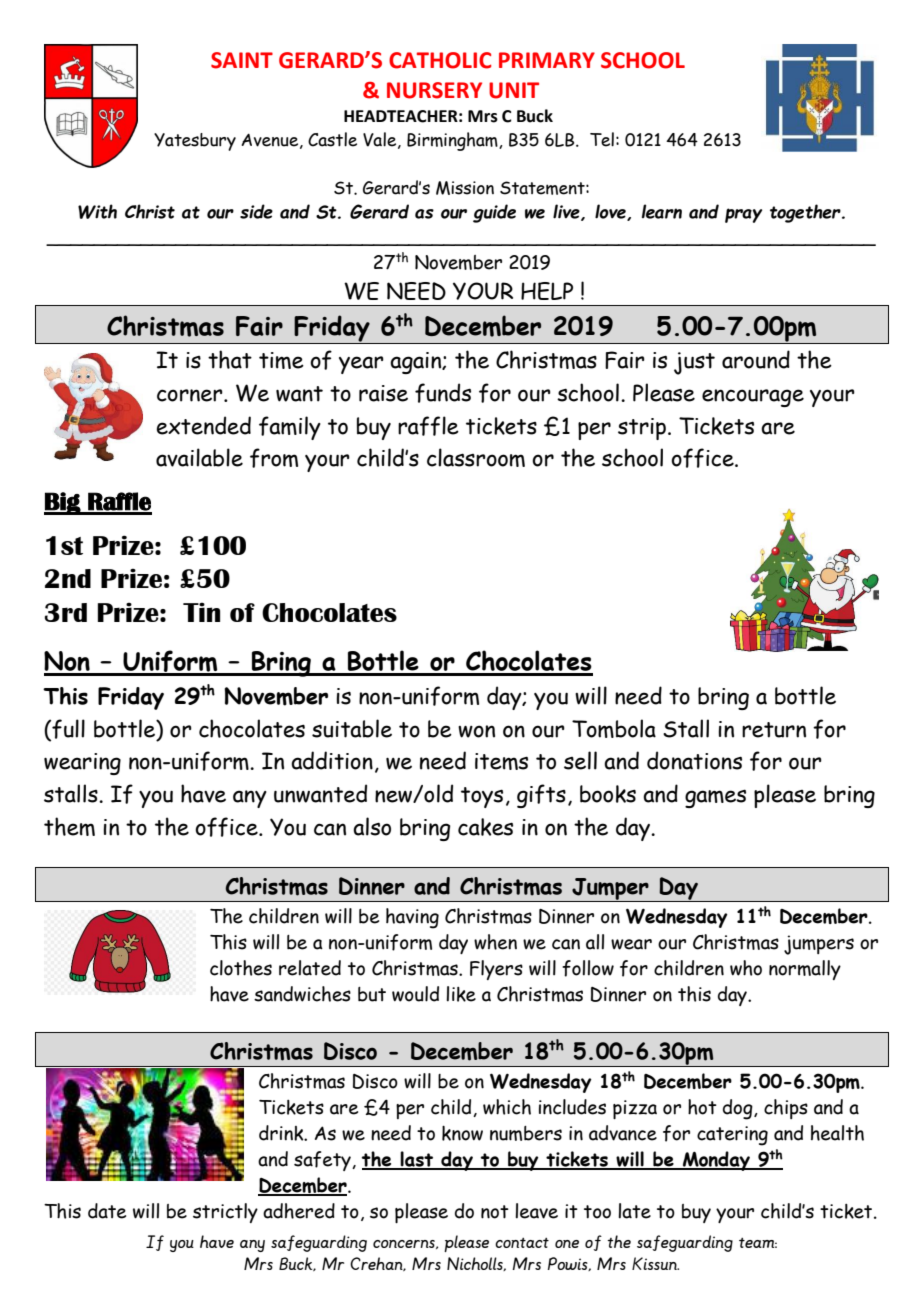 This screenshot has height=1308, width=924. Describe the element at coordinates (715, 798) in the screenshot. I see `games` at that location.
